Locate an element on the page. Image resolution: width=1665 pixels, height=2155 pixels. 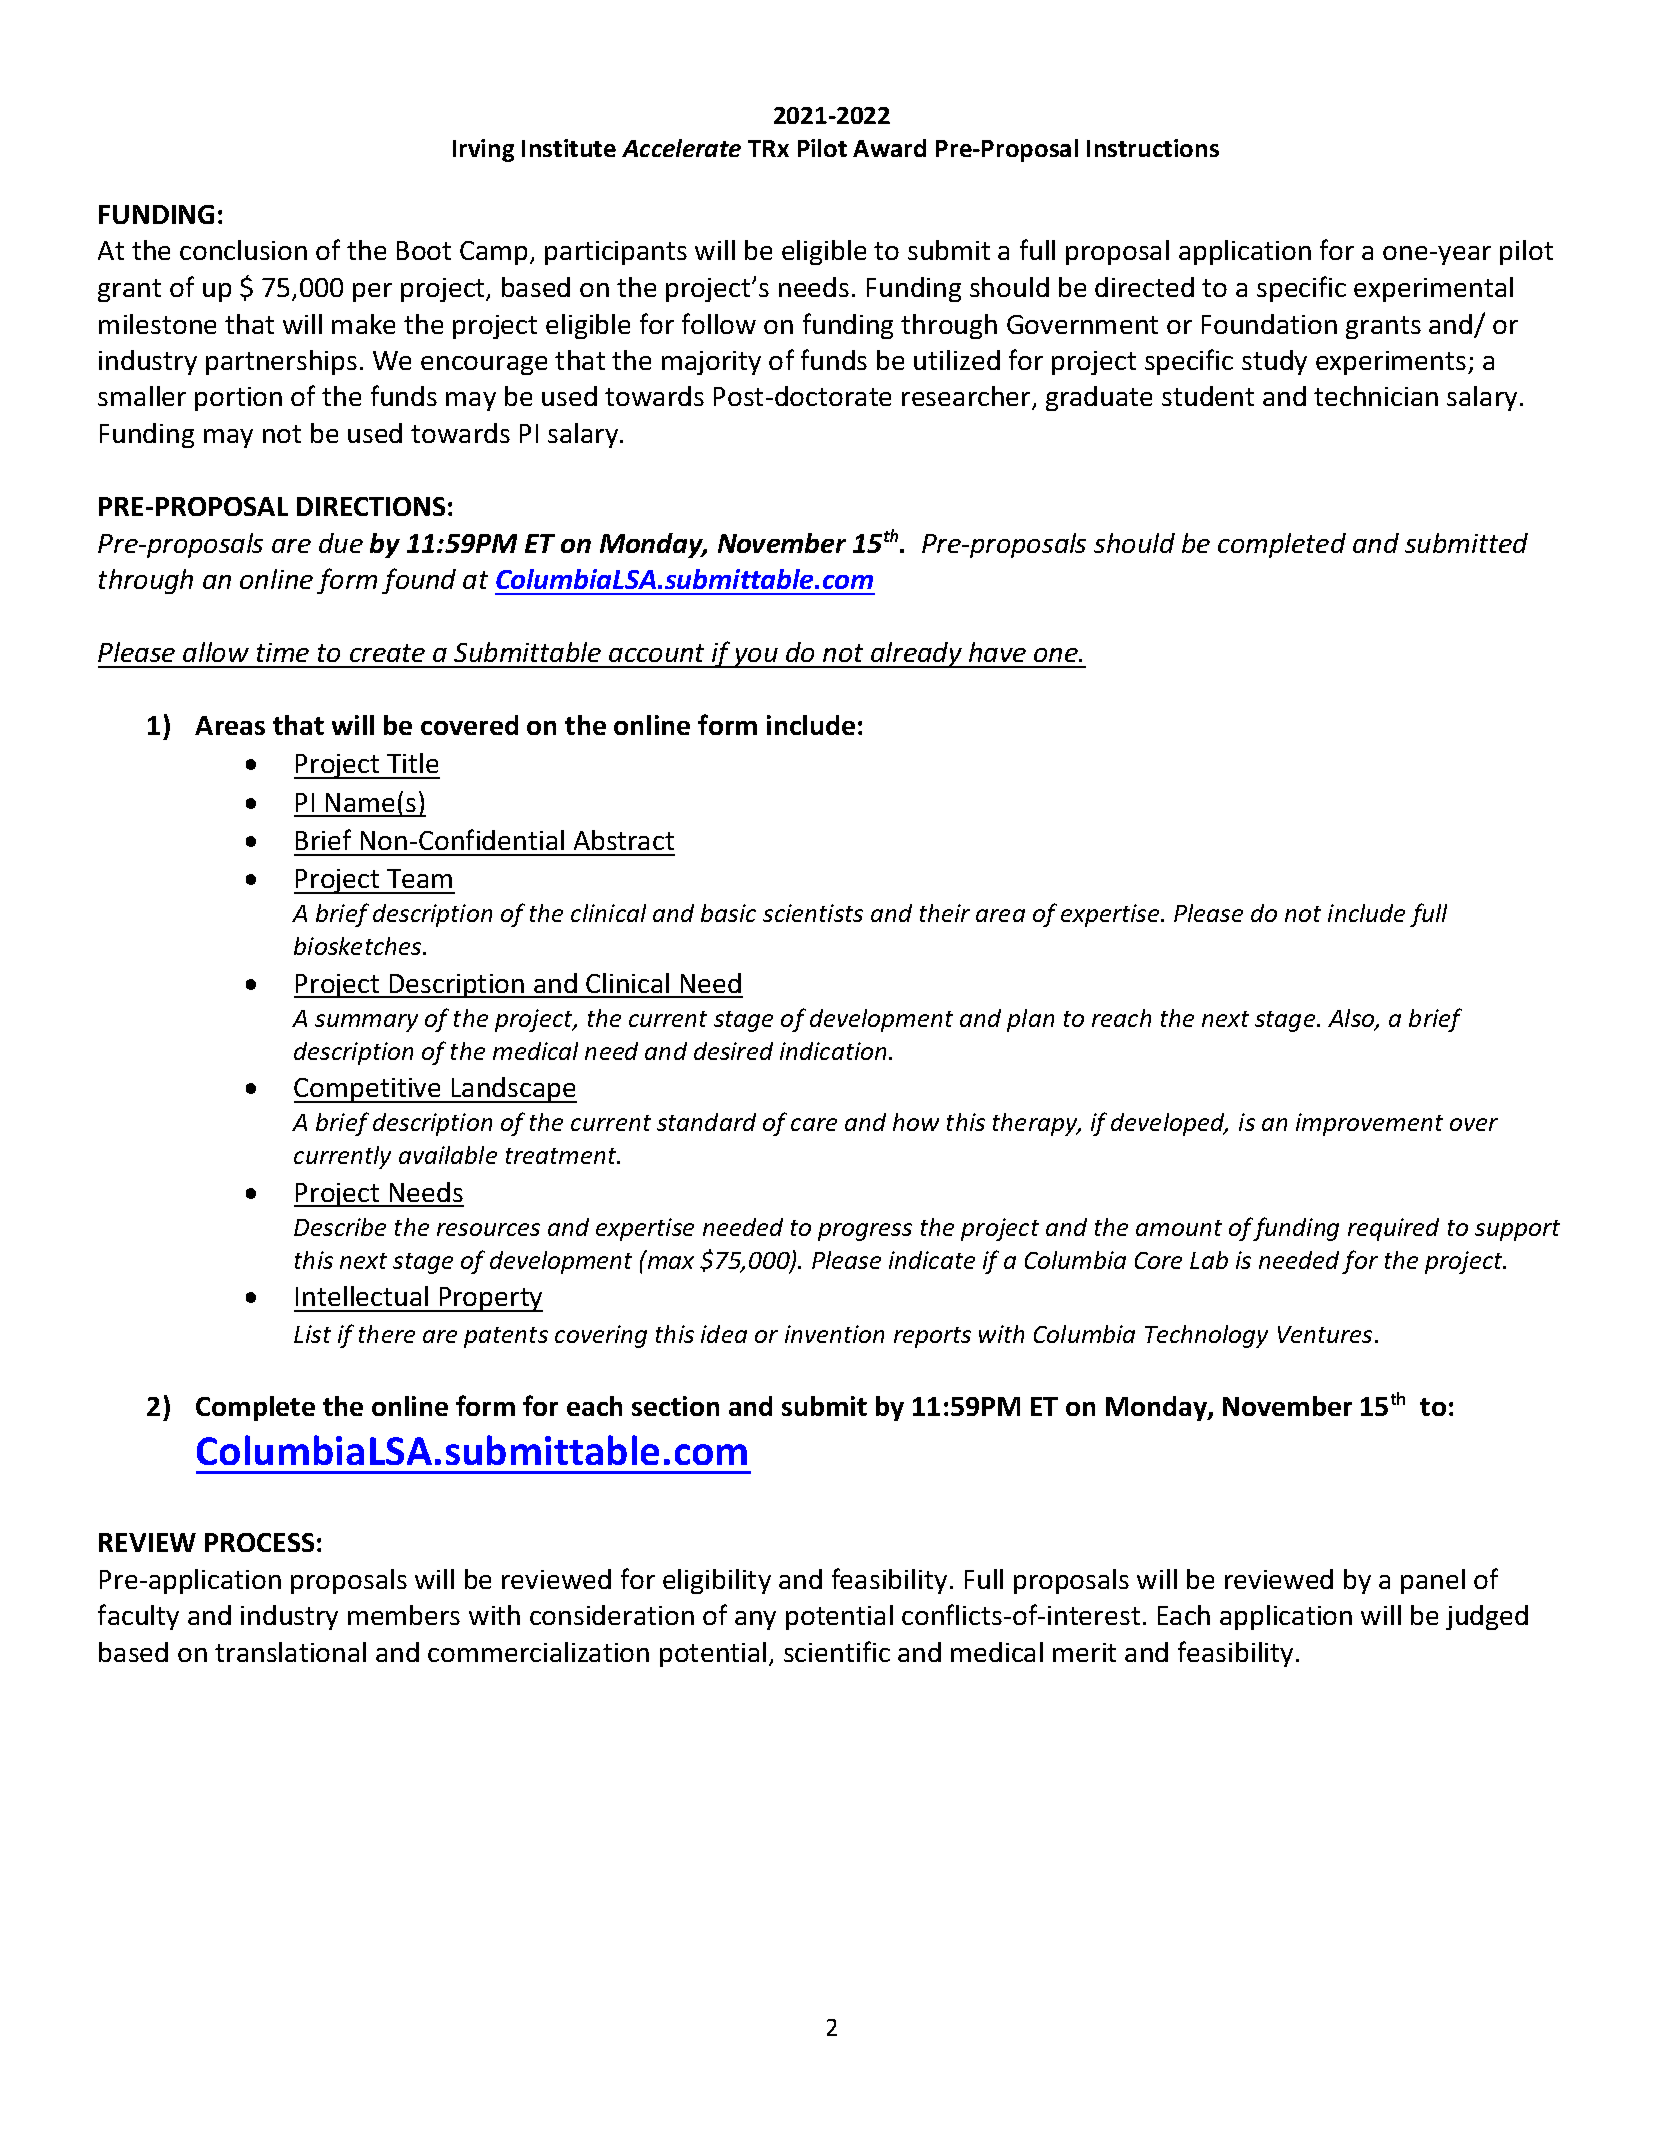
Competitive is located at coordinates (369, 1090).
